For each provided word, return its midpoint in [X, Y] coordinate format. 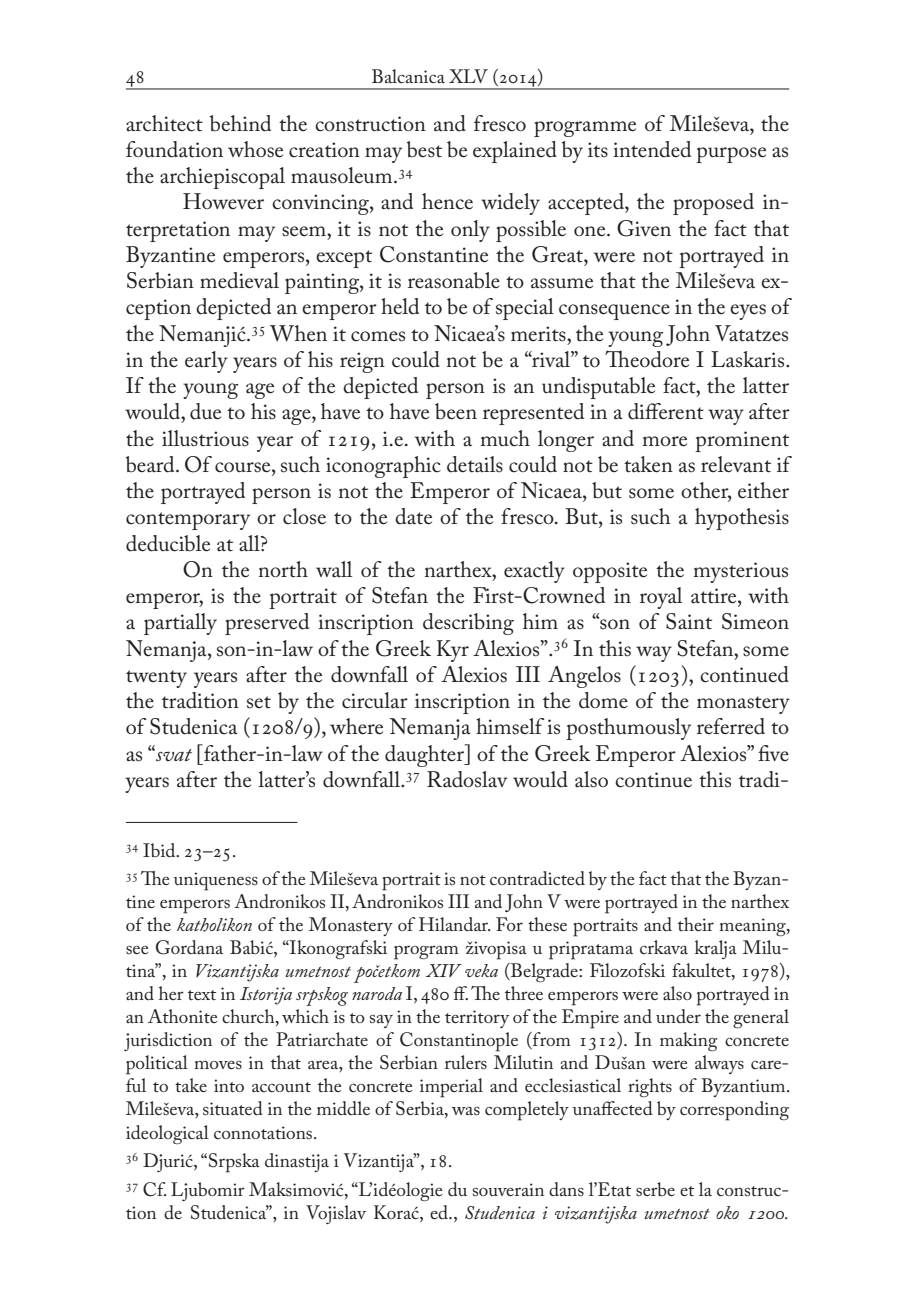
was [465, 1111]
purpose [731, 155]
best [424, 149]
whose [255, 149]
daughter [425, 755]
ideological [167, 1134]
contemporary [188, 521]
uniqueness [216, 881]
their [696, 924]
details [475, 464]
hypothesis [742, 519]
